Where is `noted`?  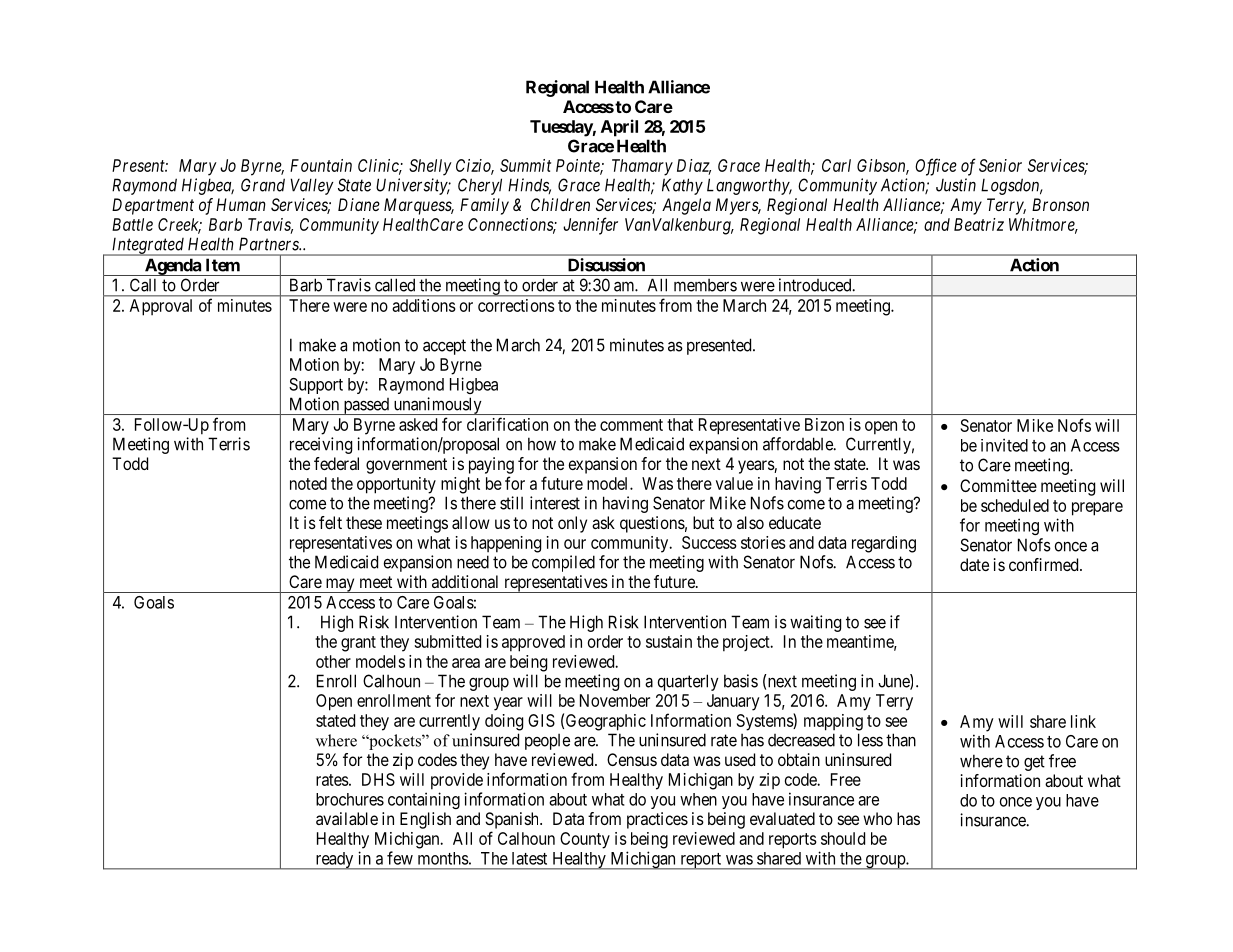 noted is located at coordinates (308, 483).
